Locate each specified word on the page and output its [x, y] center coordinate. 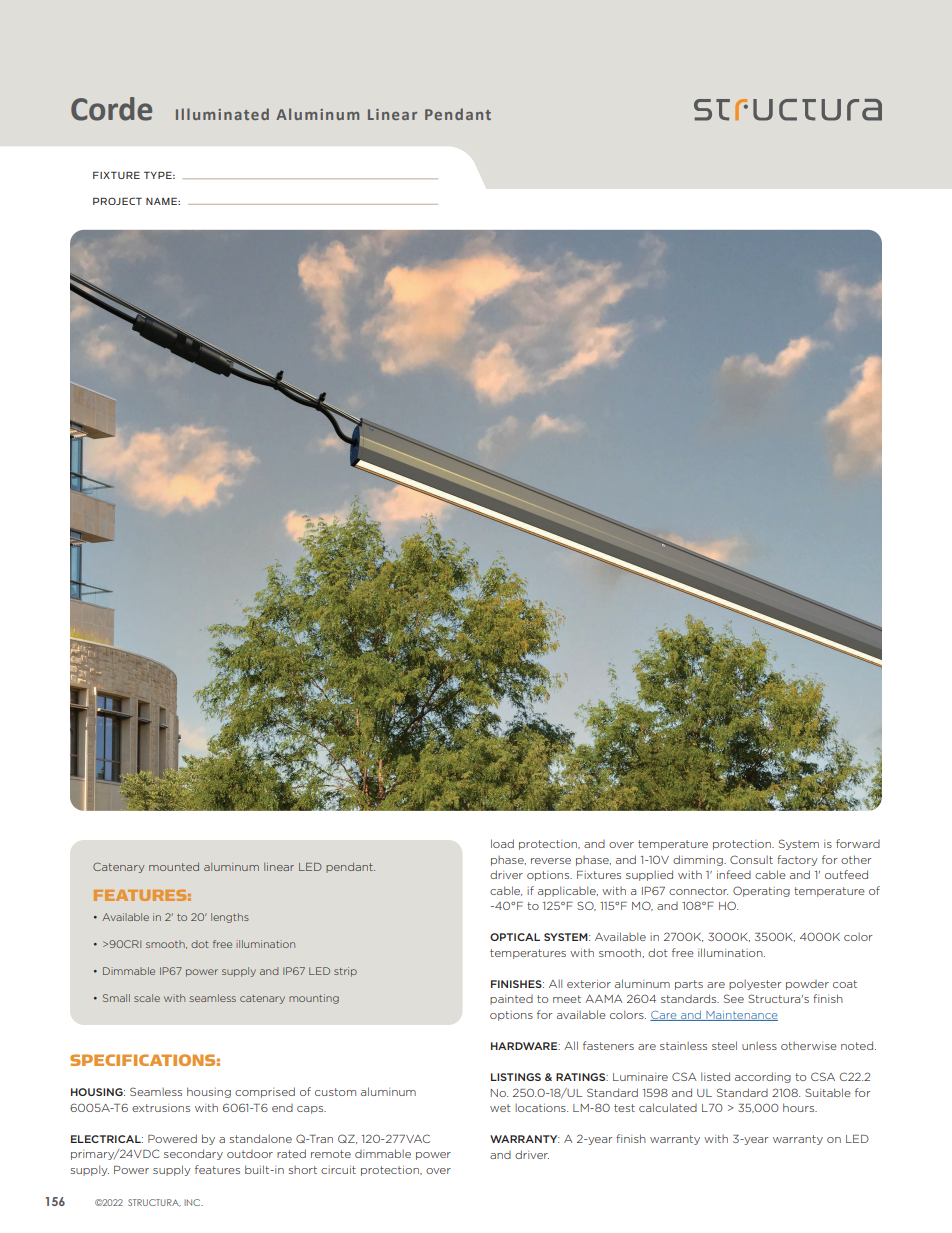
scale [147, 998]
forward [858, 843]
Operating [761, 891]
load [502, 843]
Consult [751, 859]
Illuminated [222, 114]
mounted [174, 866]
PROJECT [117, 201]
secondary [193, 1154]
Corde [111, 109]
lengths [230, 918]
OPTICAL [515, 937]
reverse [551, 861]
